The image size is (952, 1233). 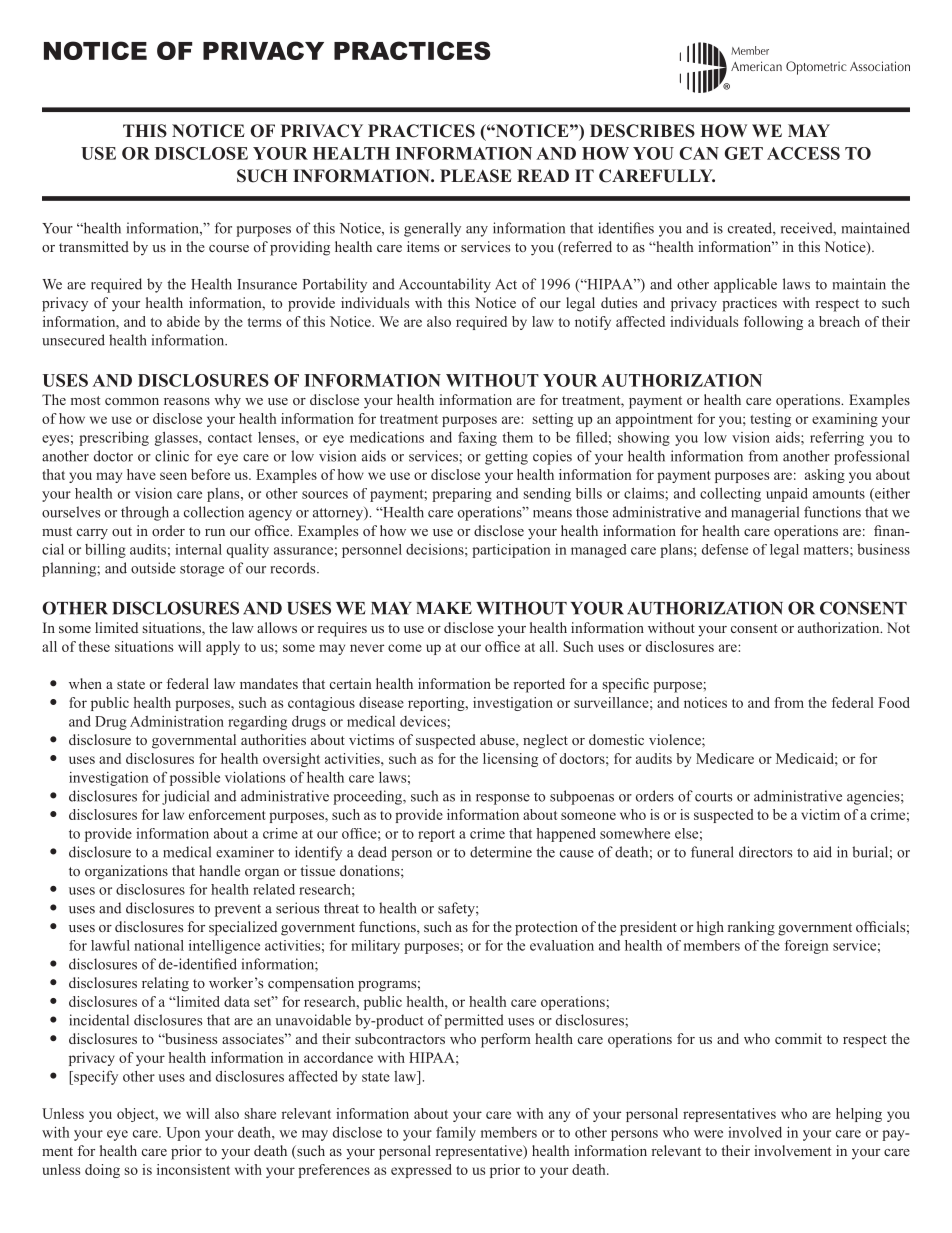 What do you see at coordinates (803, 153) in the screenshot?
I see `ACCESS` at bounding box center [803, 153].
